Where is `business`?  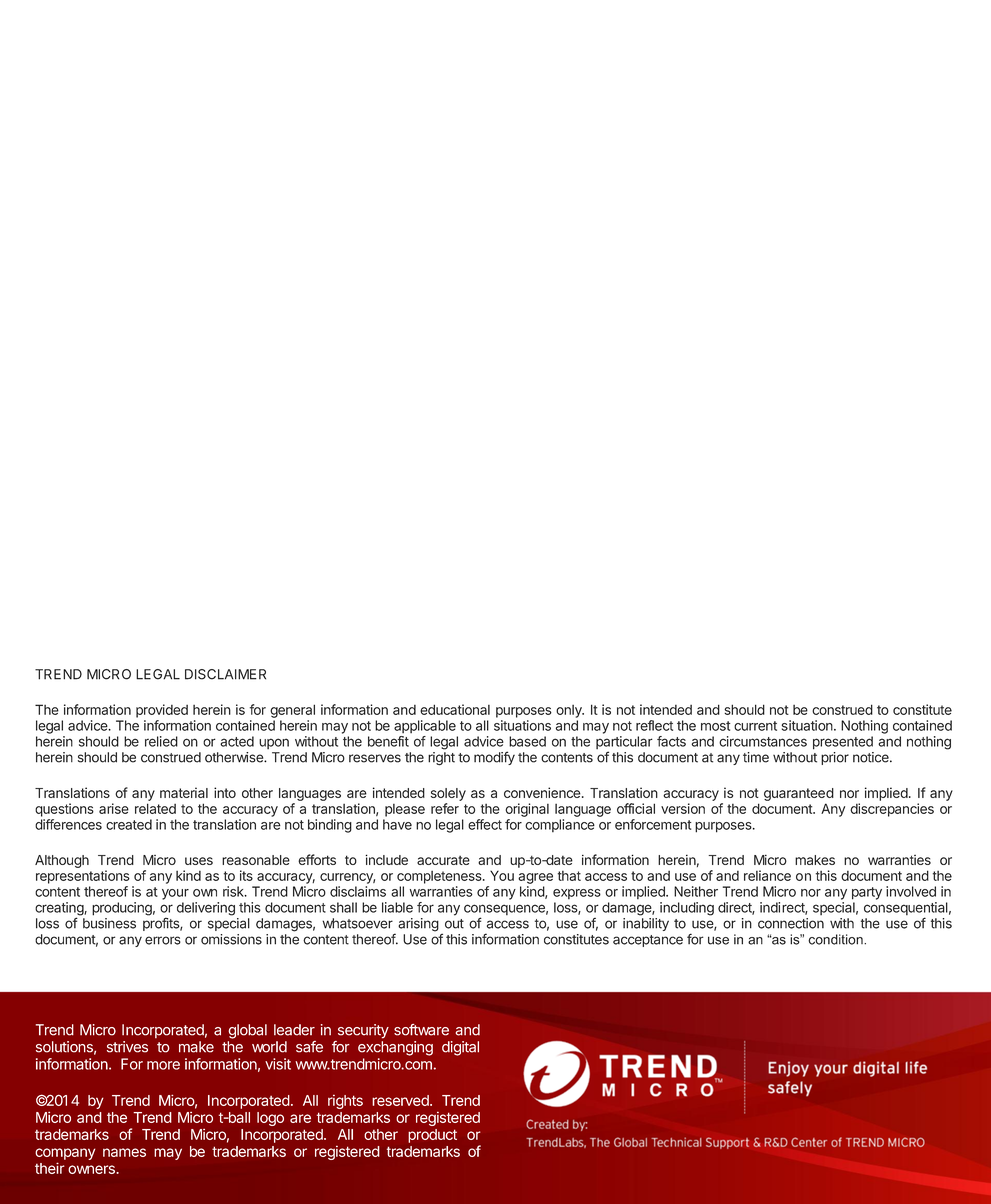 business is located at coordinates (109, 923).
